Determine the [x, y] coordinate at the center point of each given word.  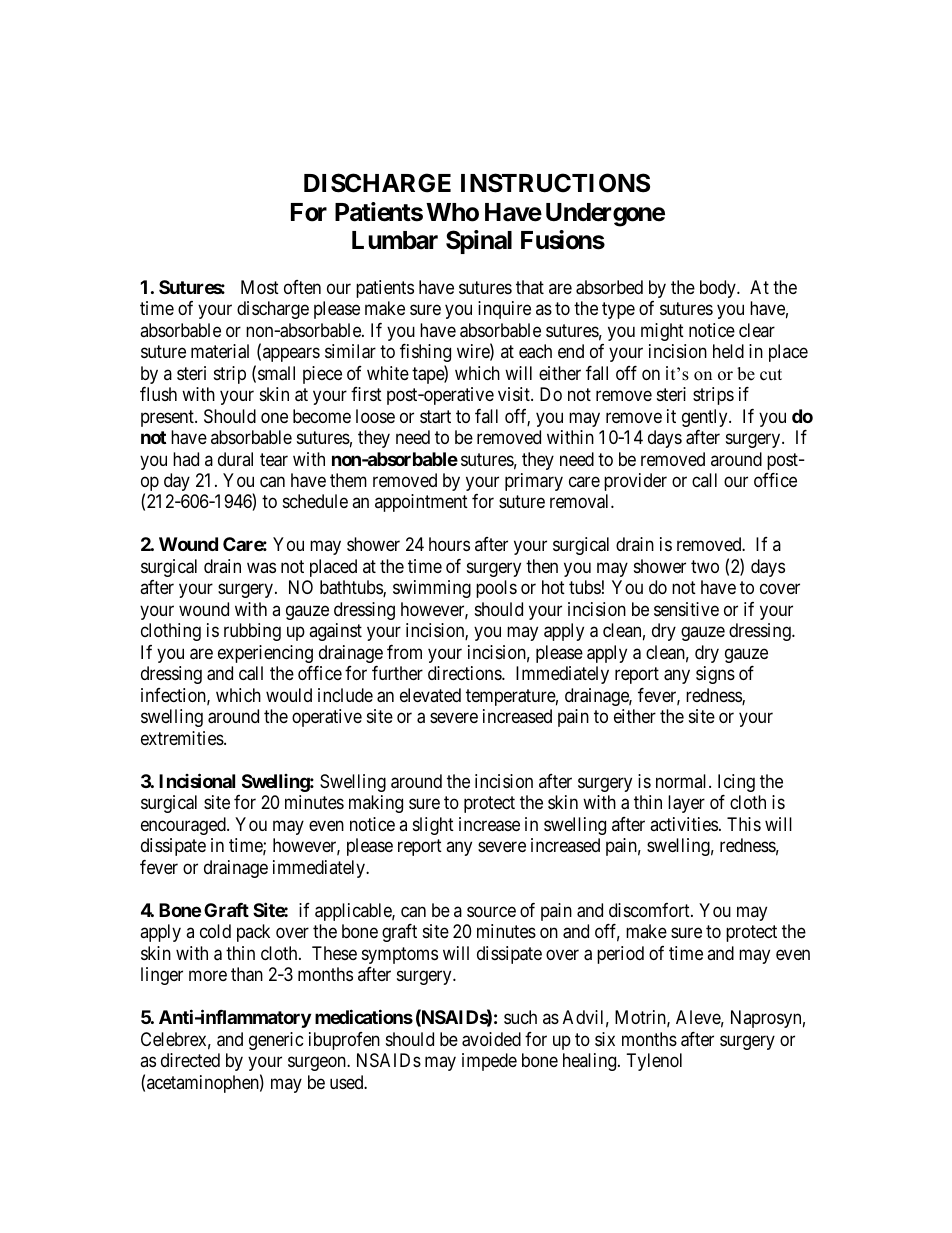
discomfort [650, 910]
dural [235, 459]
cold [215, 931]
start [435, 417]
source [491, 911]
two [705, 566]
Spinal [479, 242]
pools [496, 589]
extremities [183, 738]
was [261, 567]
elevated [430, 695]
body [719, 289]
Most [260, 287]
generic [276, 1041]
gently [706, 418]
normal [683, 781]
